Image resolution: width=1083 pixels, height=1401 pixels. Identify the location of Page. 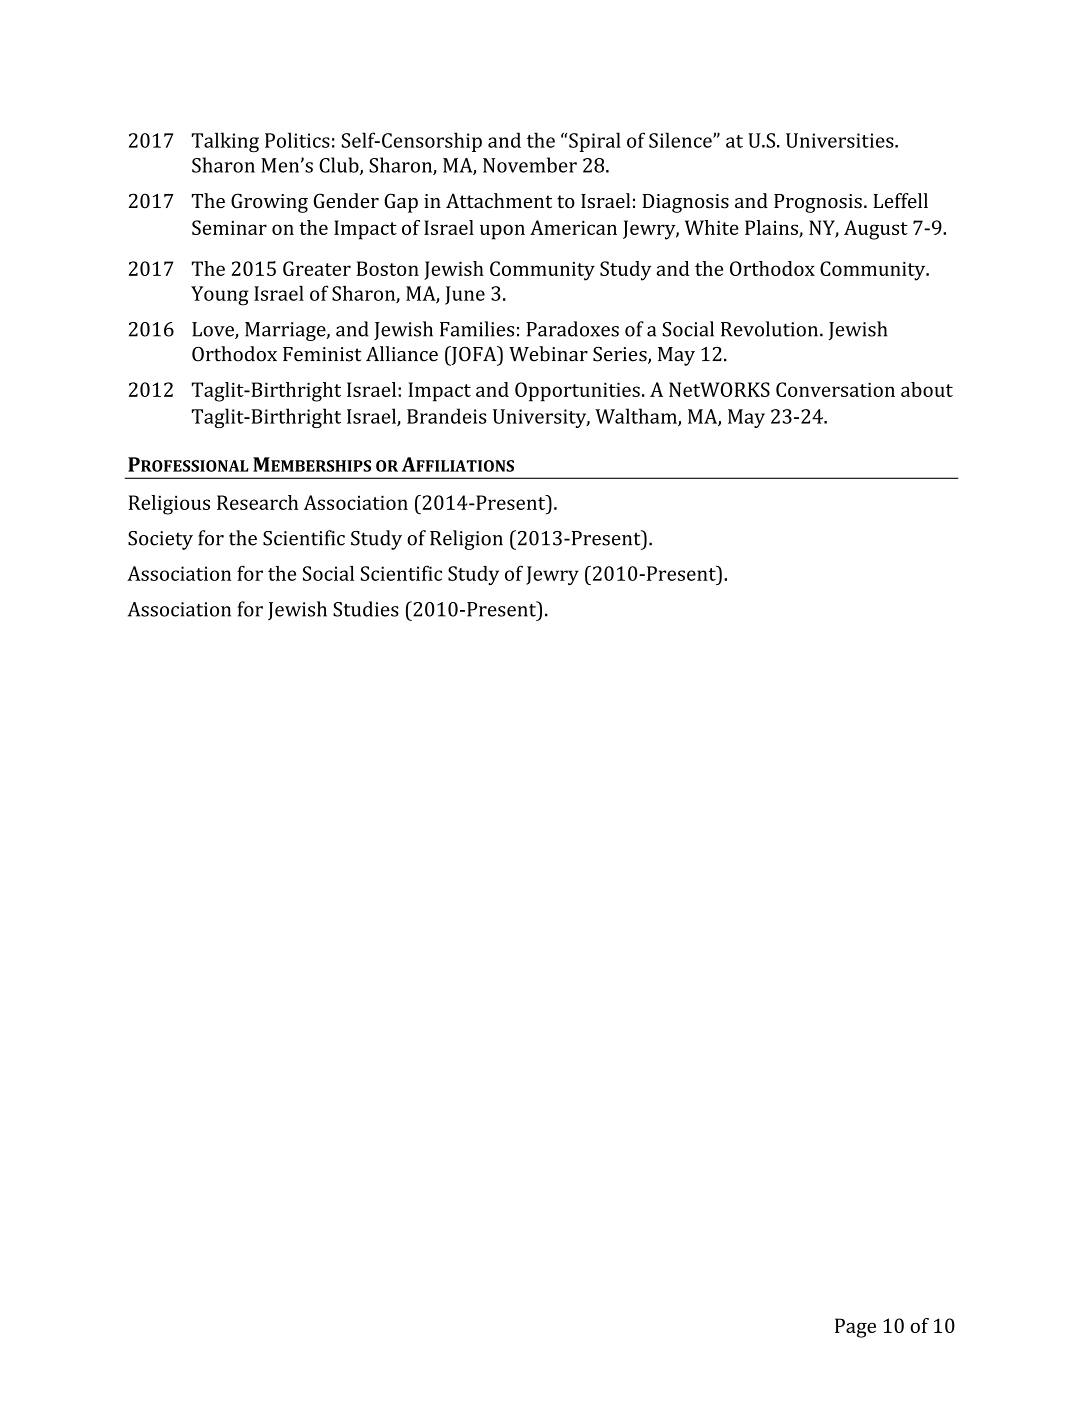
(855, 1328).
